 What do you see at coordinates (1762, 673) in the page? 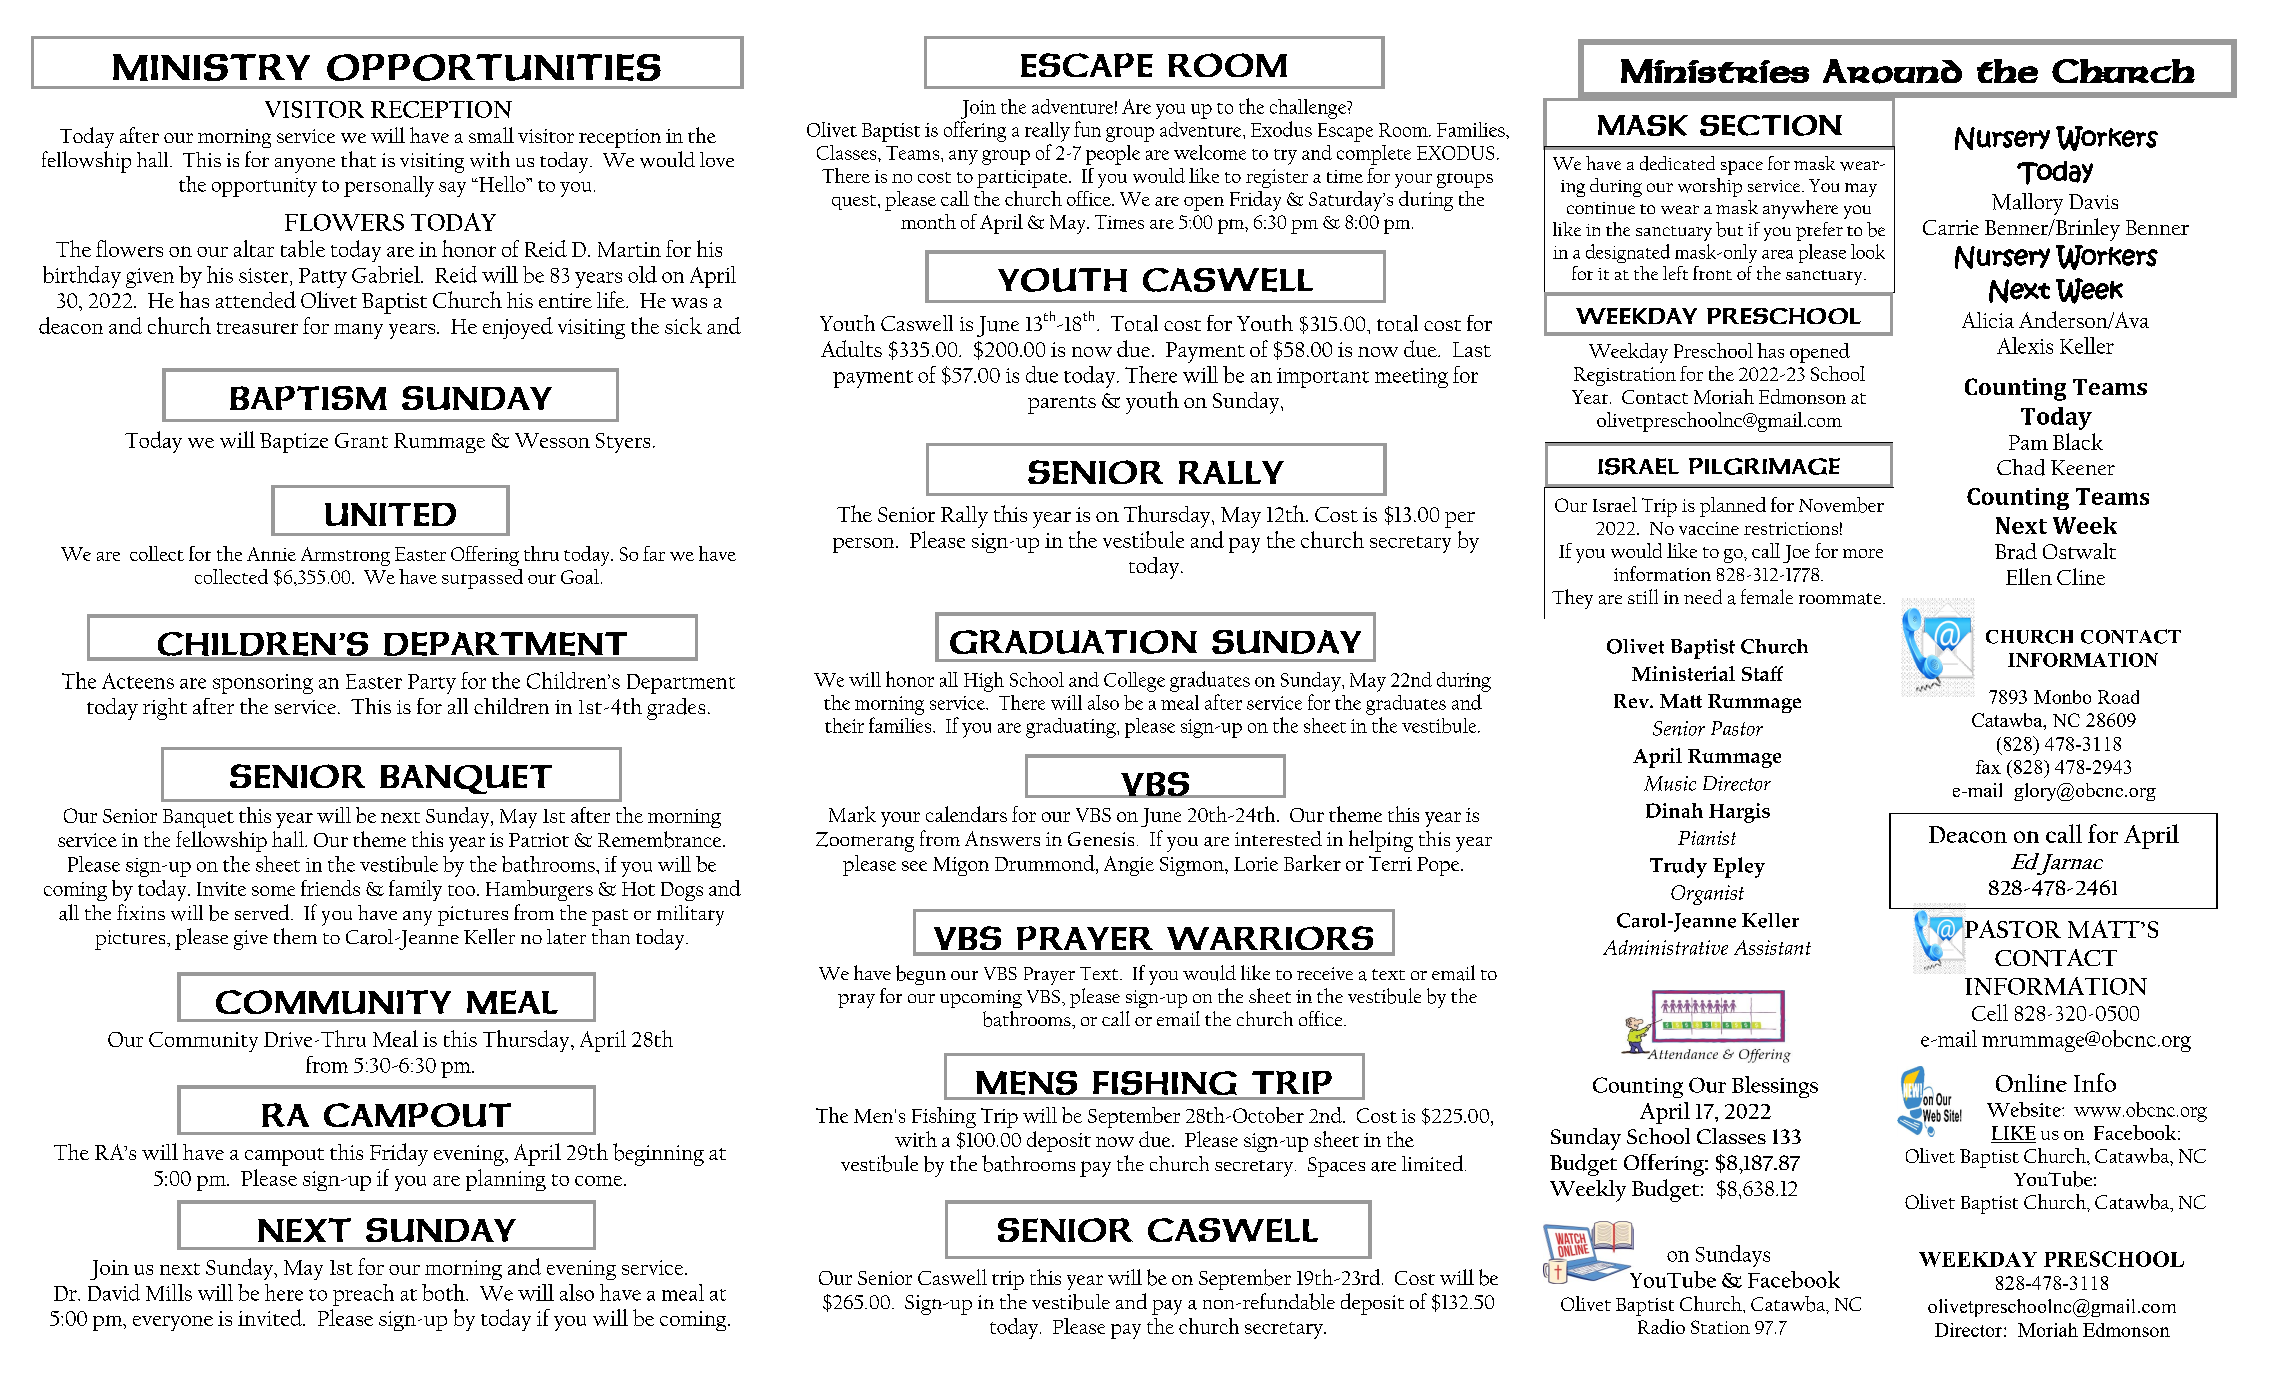
I see `Staff` at bounding box center [1762, 673].
